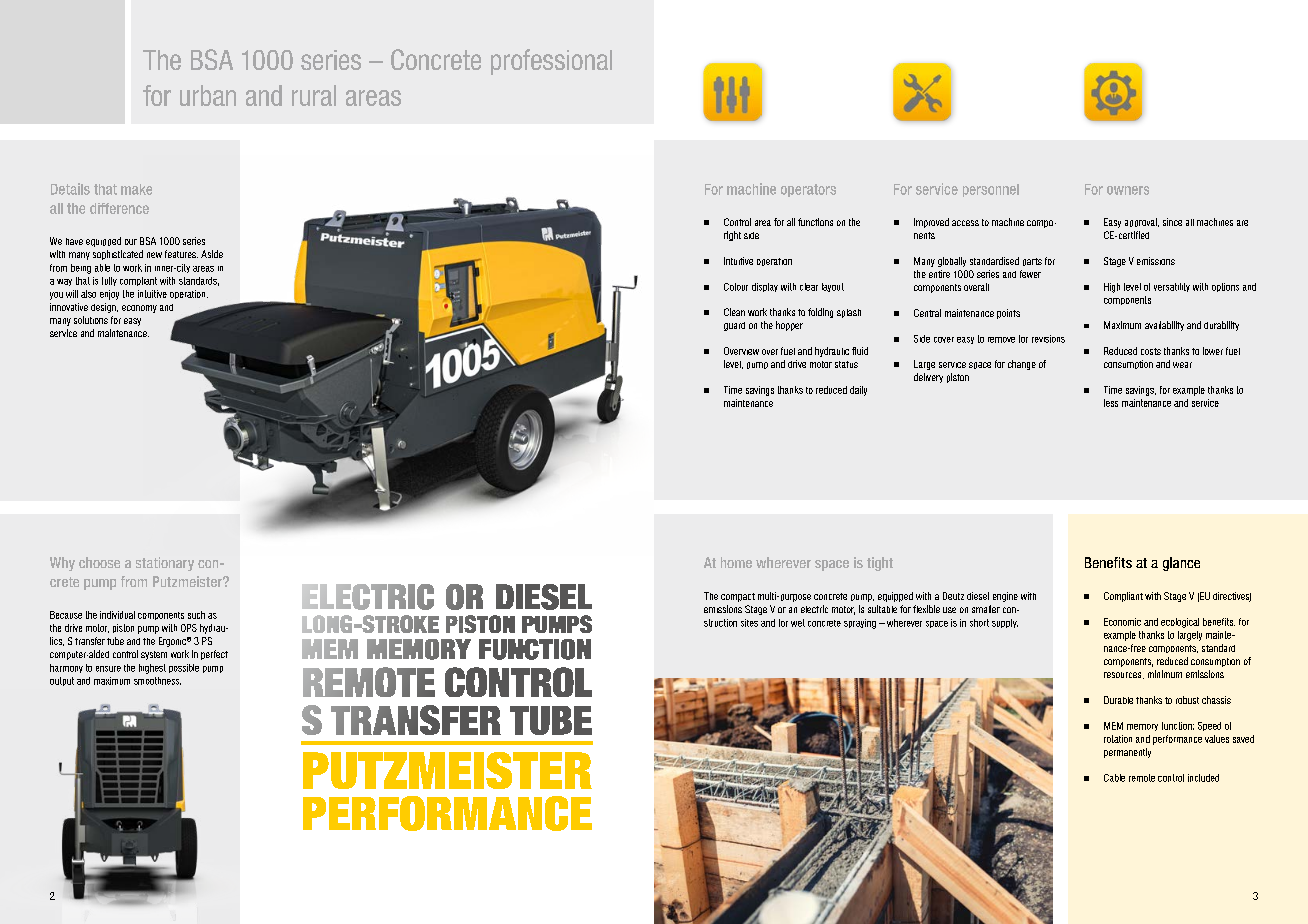 The image size is (1308, 924). Describe the element at coordinates (858, 391) in the page. I see `daily` at that location.
